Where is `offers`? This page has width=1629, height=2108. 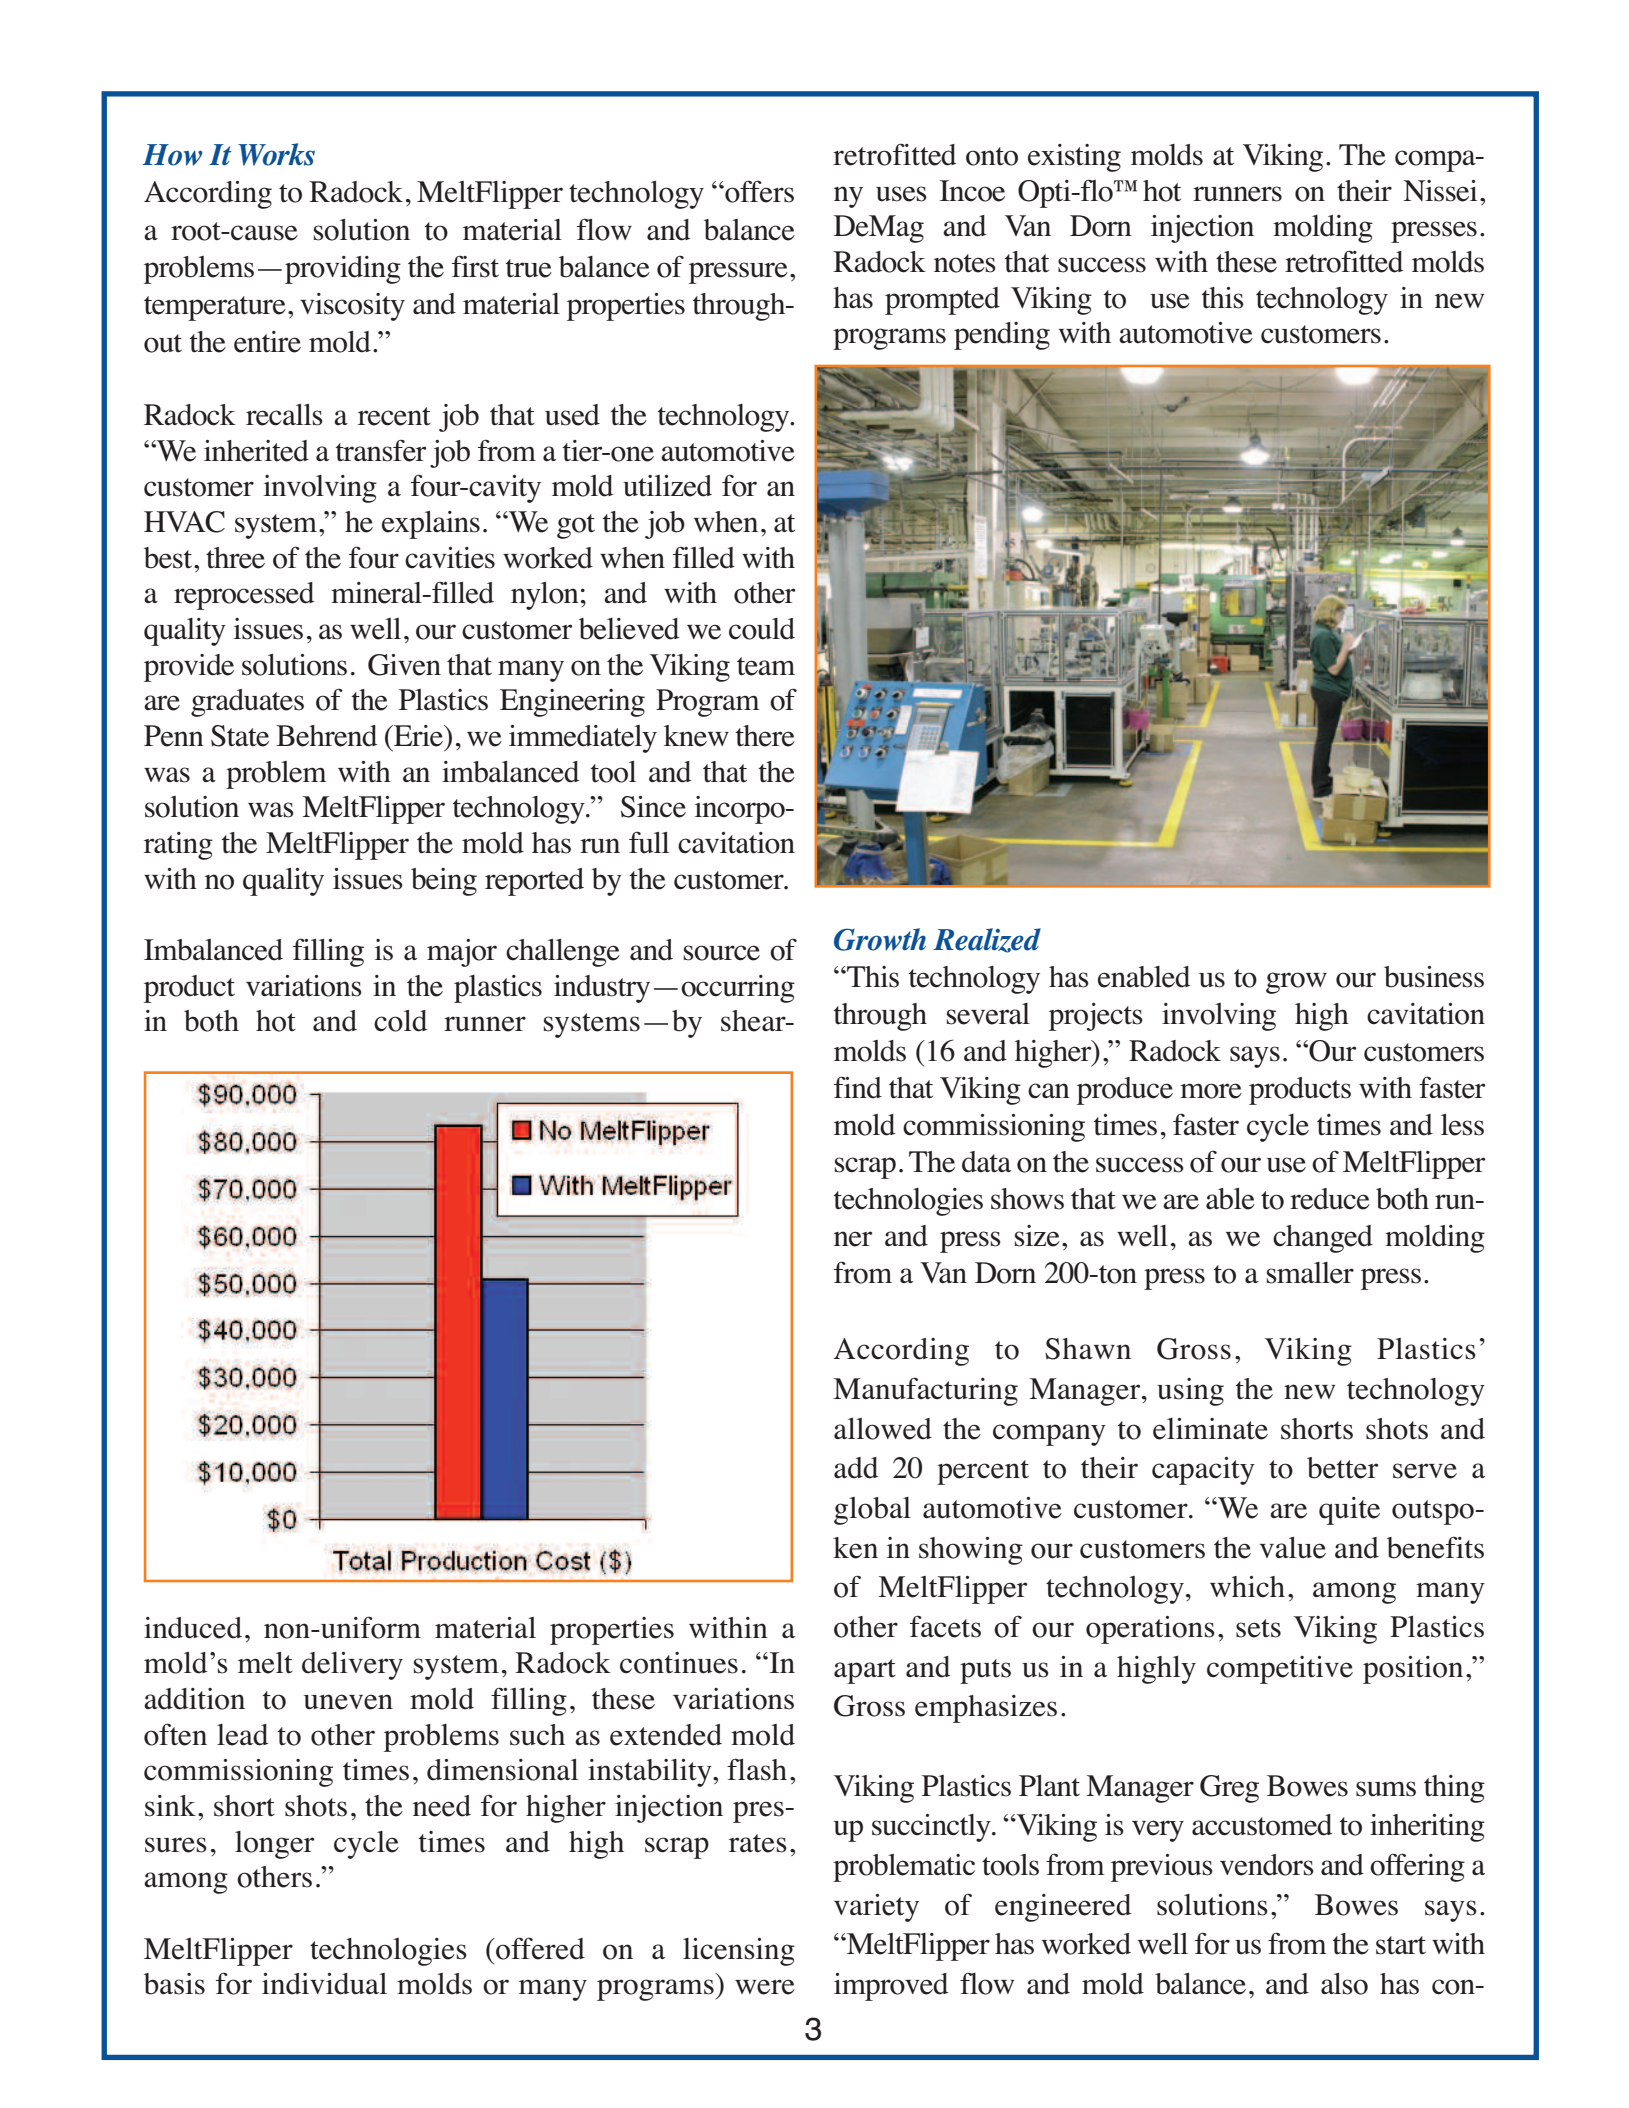
offers is located at coordinates (758, 191).
